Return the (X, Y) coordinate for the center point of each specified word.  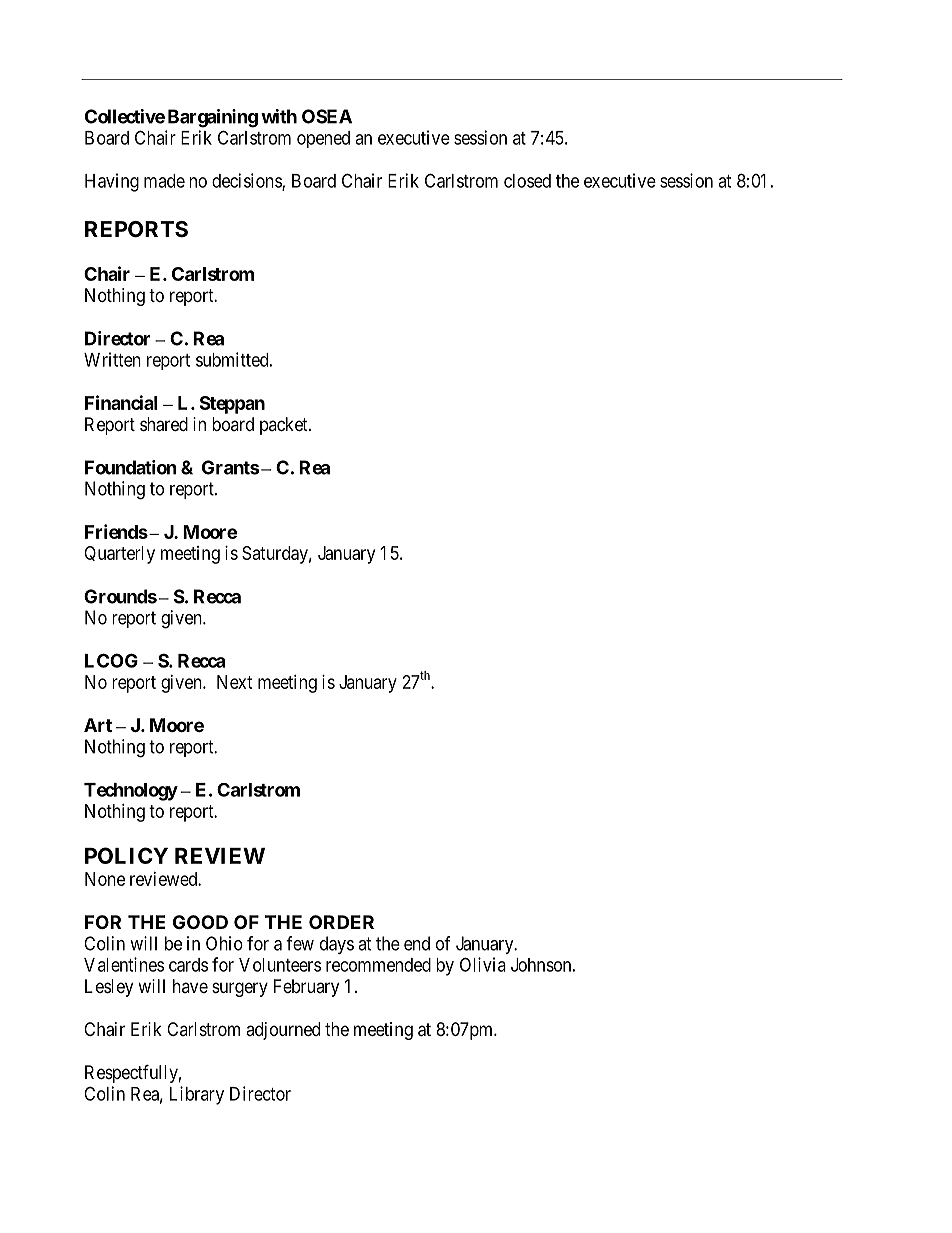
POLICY (126, 855)
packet (285, 426)
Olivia (483, 964)
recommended (378, 965)
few (300, 943)
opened (323, 139)
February (306, 988)
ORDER (341, 922)
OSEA (327, 116)
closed (527, 181)
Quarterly (119, 555)
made (164, 181)
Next (235, 682)
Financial (121, 402)
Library (197, 1095)
